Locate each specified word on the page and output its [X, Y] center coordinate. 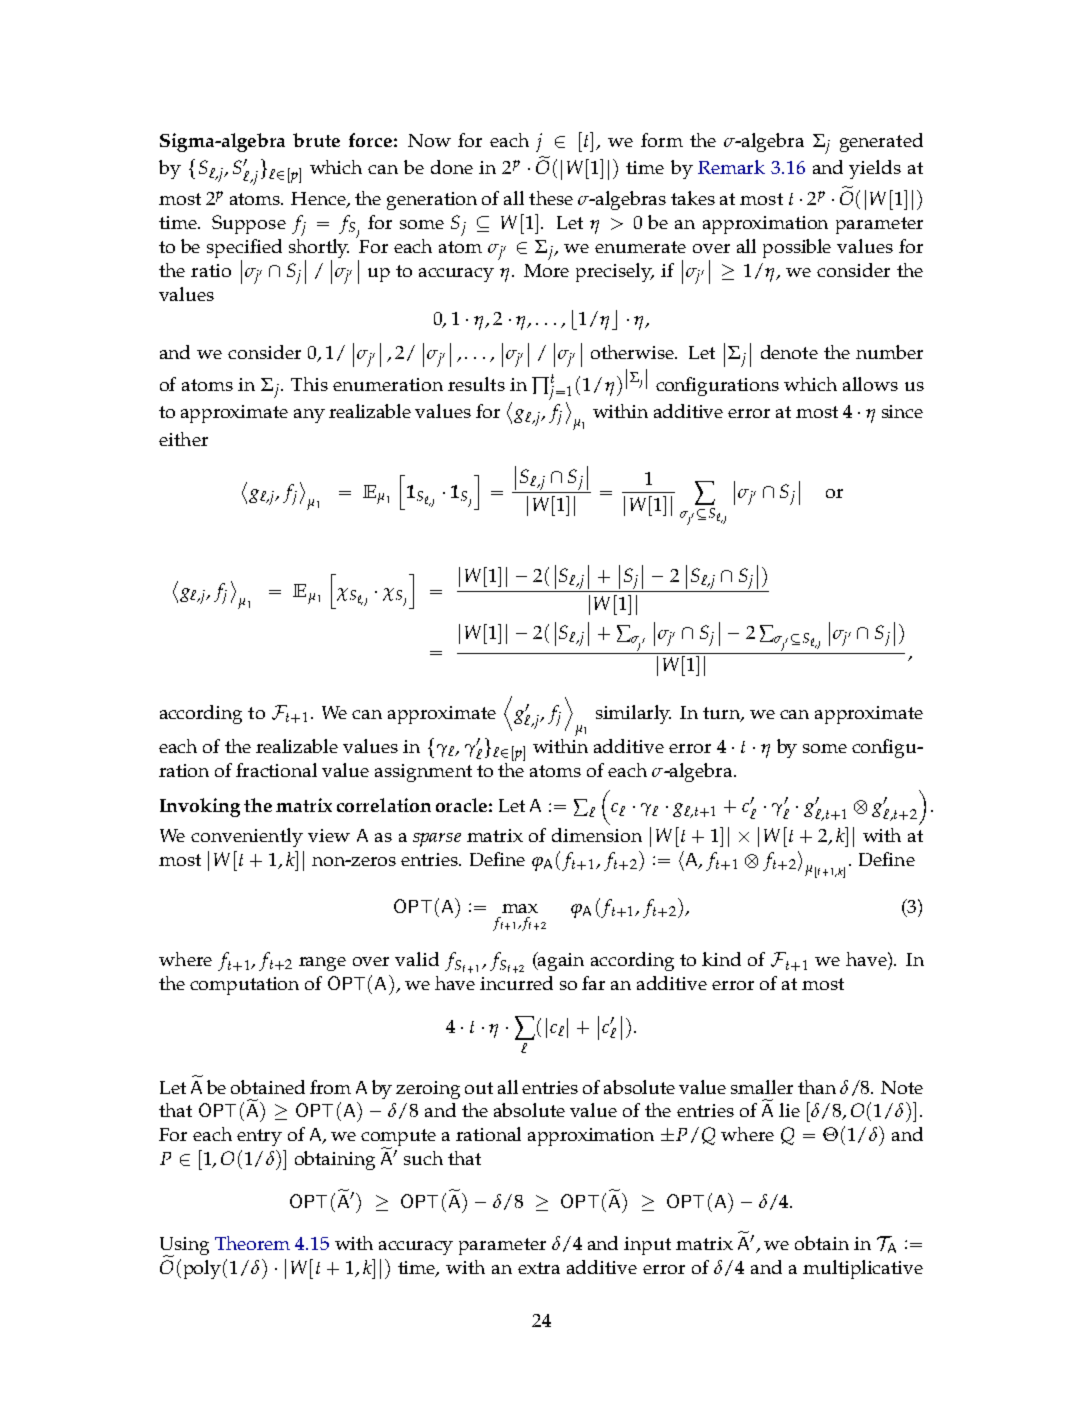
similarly [633, 714]
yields [875, 169]
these [551, 198]
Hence [319, 200]
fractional [276, 770]
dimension [597, 835]
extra [539, 1268]
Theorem [252, 1243]
